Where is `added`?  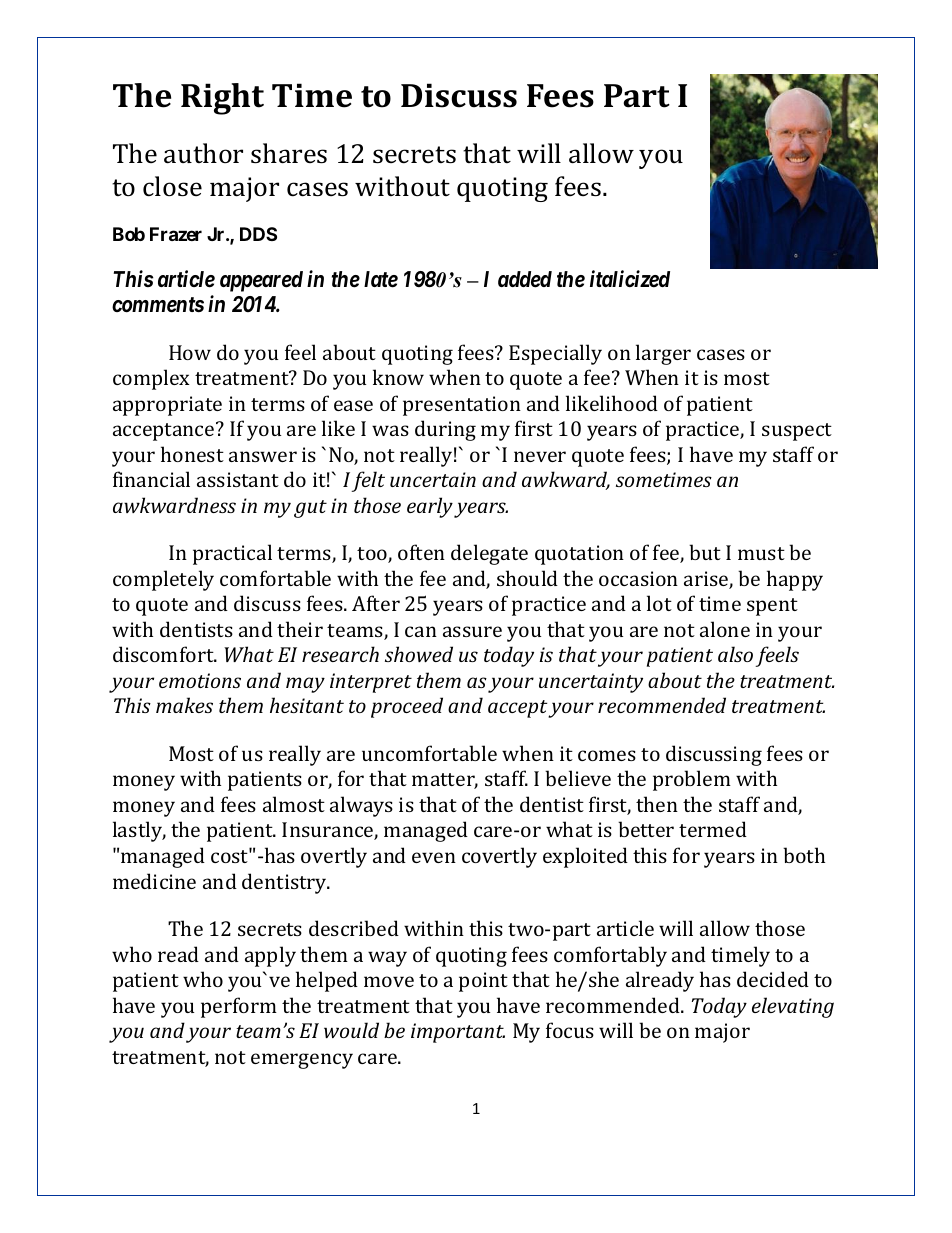 added is located at coordinates (525, 279).
